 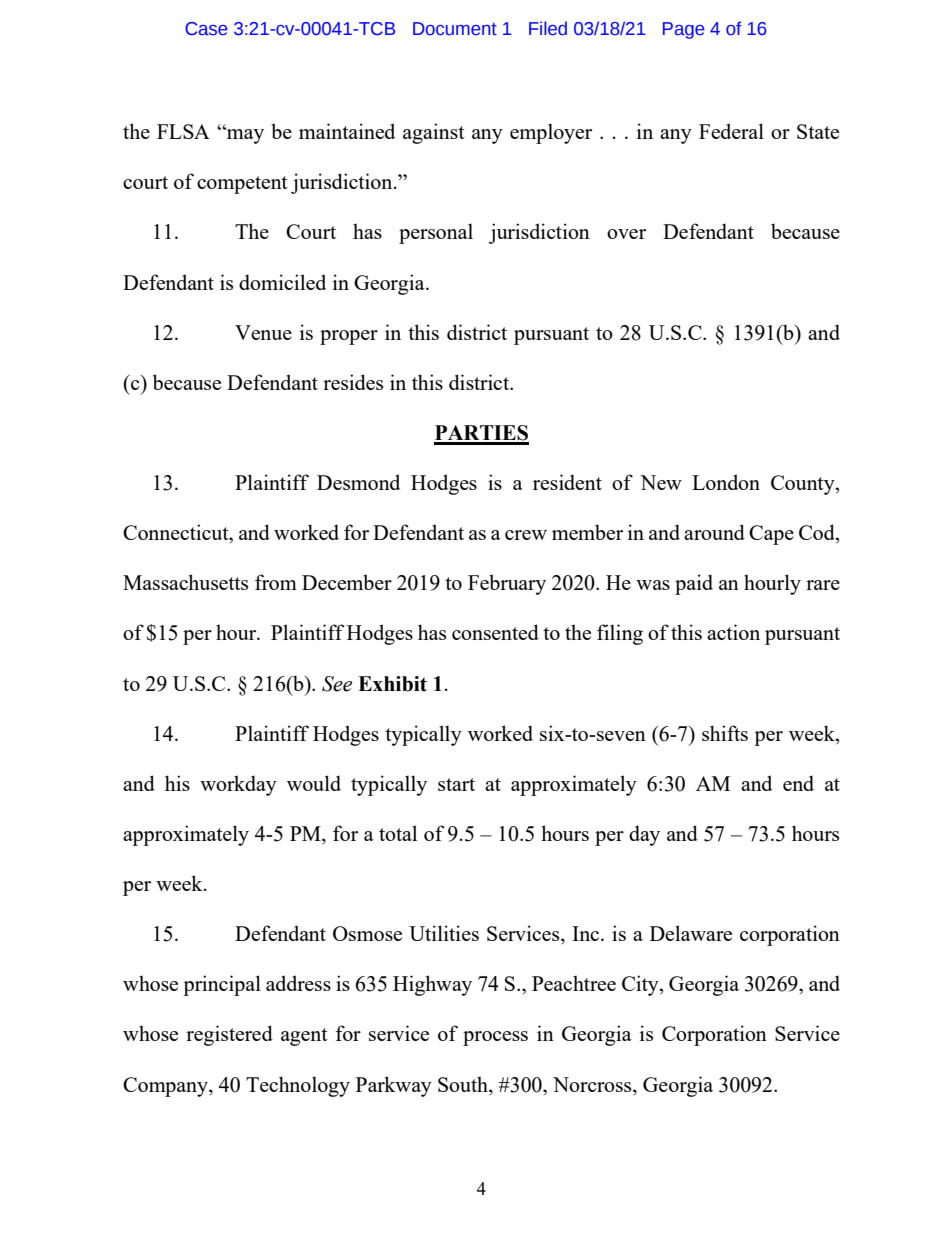 I want to click on Cape, so click(x=771, y=535).
